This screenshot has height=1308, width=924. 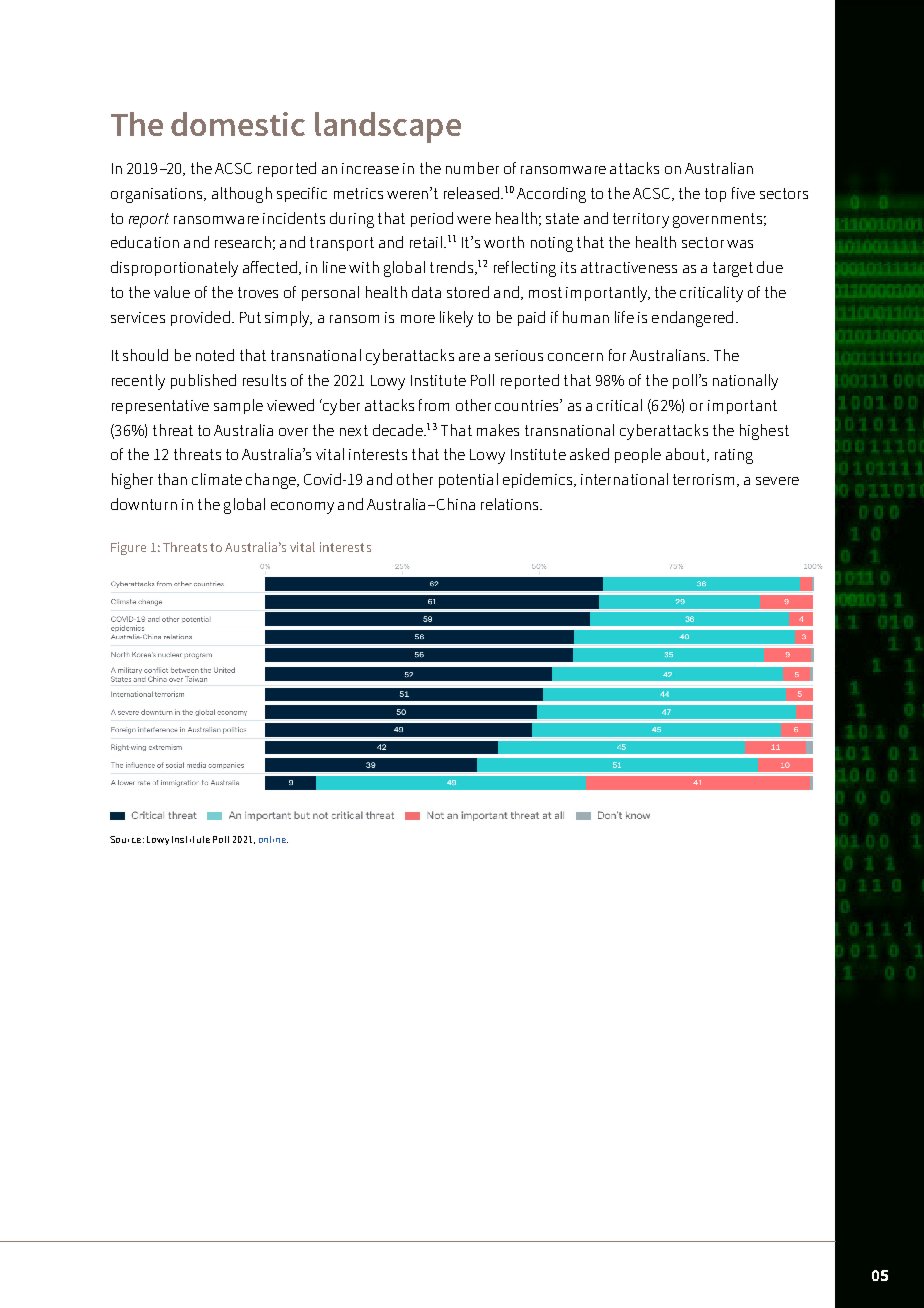 I want to click on nationally, so click(x=745, y=382).
